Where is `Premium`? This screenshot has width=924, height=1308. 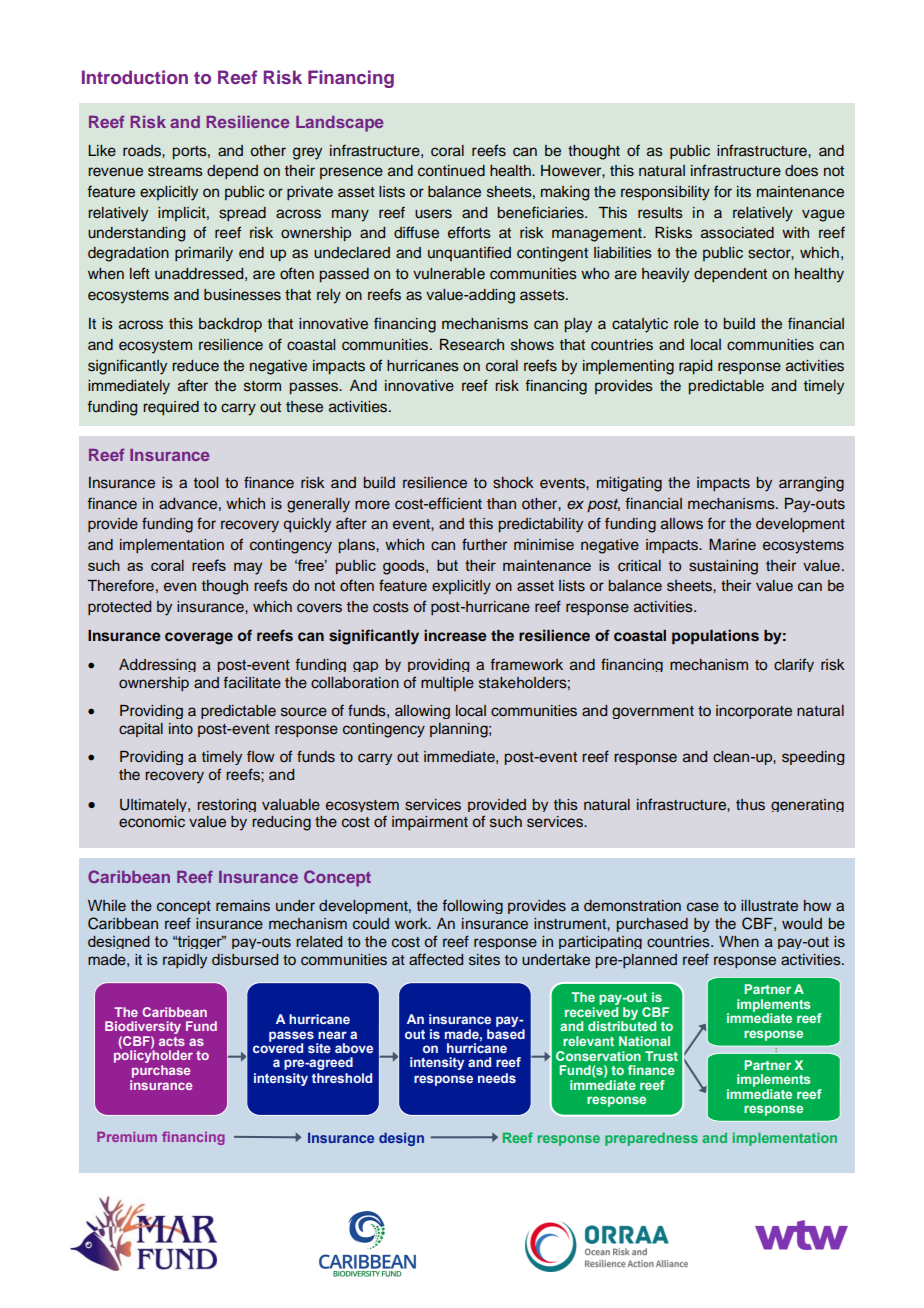 Premium is located at coordinates (127, 1137).
